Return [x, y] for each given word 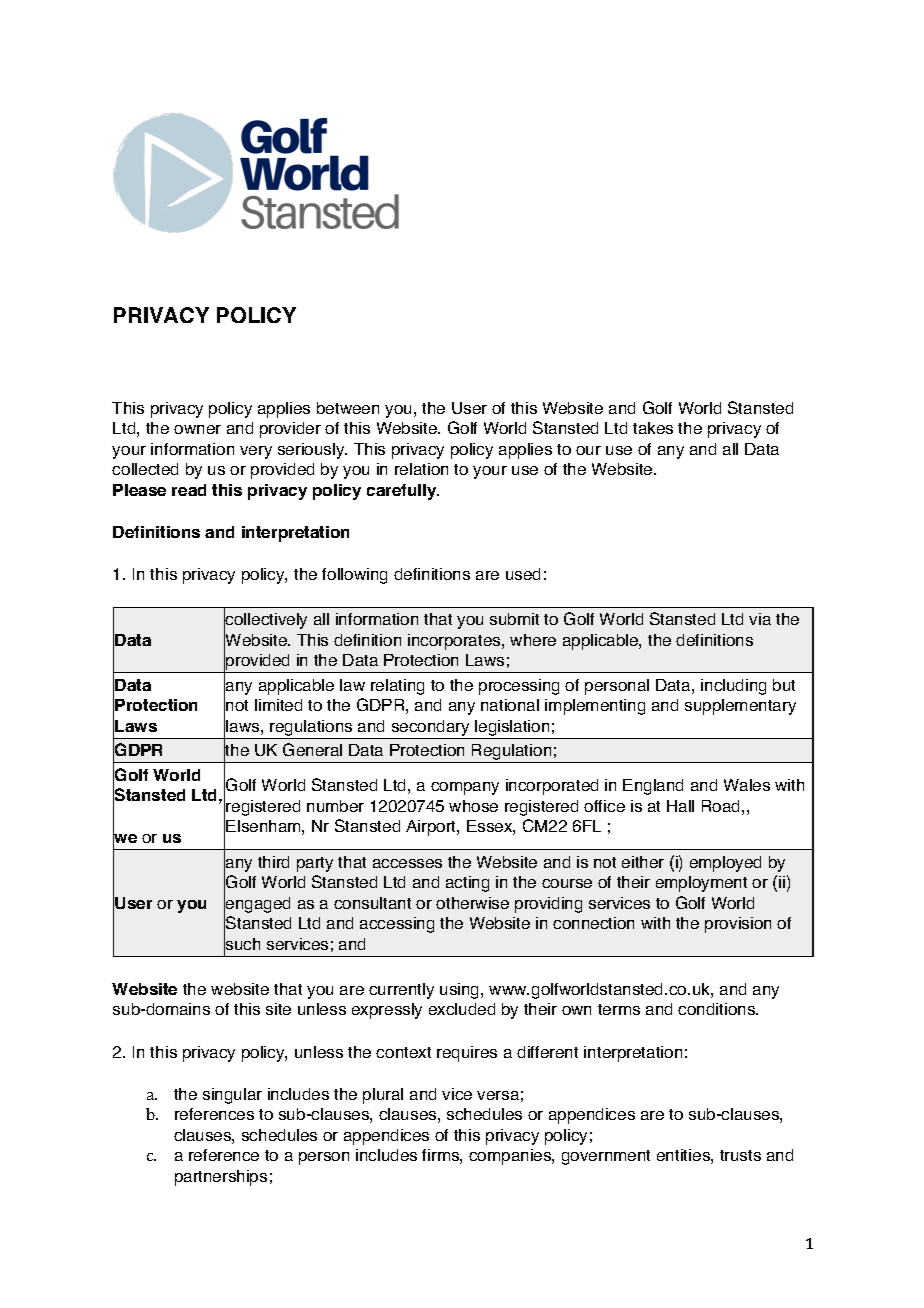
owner [197, 429]
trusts [740, 1155]
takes [653, 428]
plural [383, 1096]
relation [421, 469]
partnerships [221, 1178]
